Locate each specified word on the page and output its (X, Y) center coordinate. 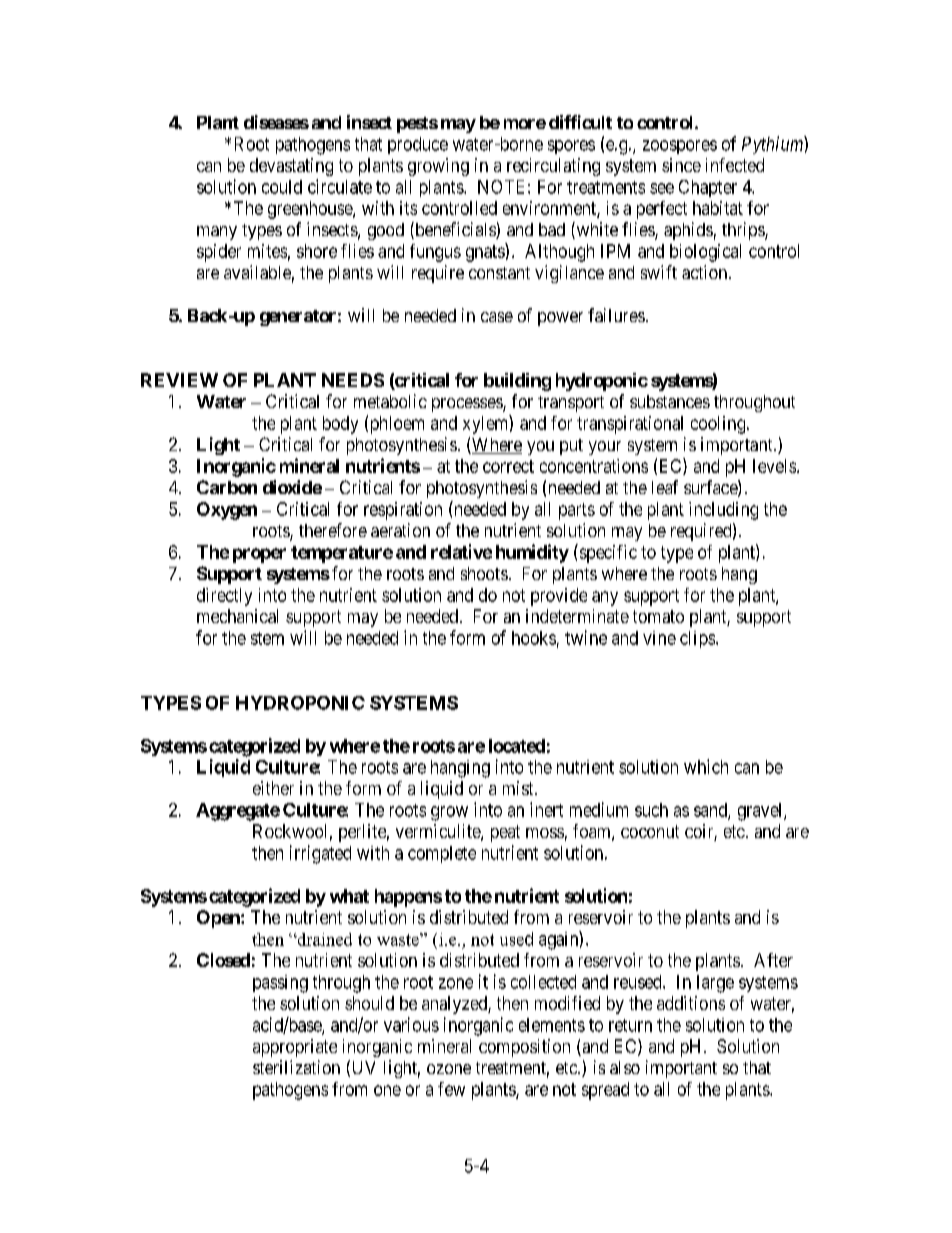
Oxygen (227, 511)
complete (442, 854)
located (517, 746)
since (681, 165)
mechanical (237, 616)
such (651, 810)
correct (508, 466)
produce (418, 145)
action (704, 272)
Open (219, 919)
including (723, 511)
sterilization (296, 1067)
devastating (291, 167)
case (497, 317)
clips (698, 639)
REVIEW (179, 380)
